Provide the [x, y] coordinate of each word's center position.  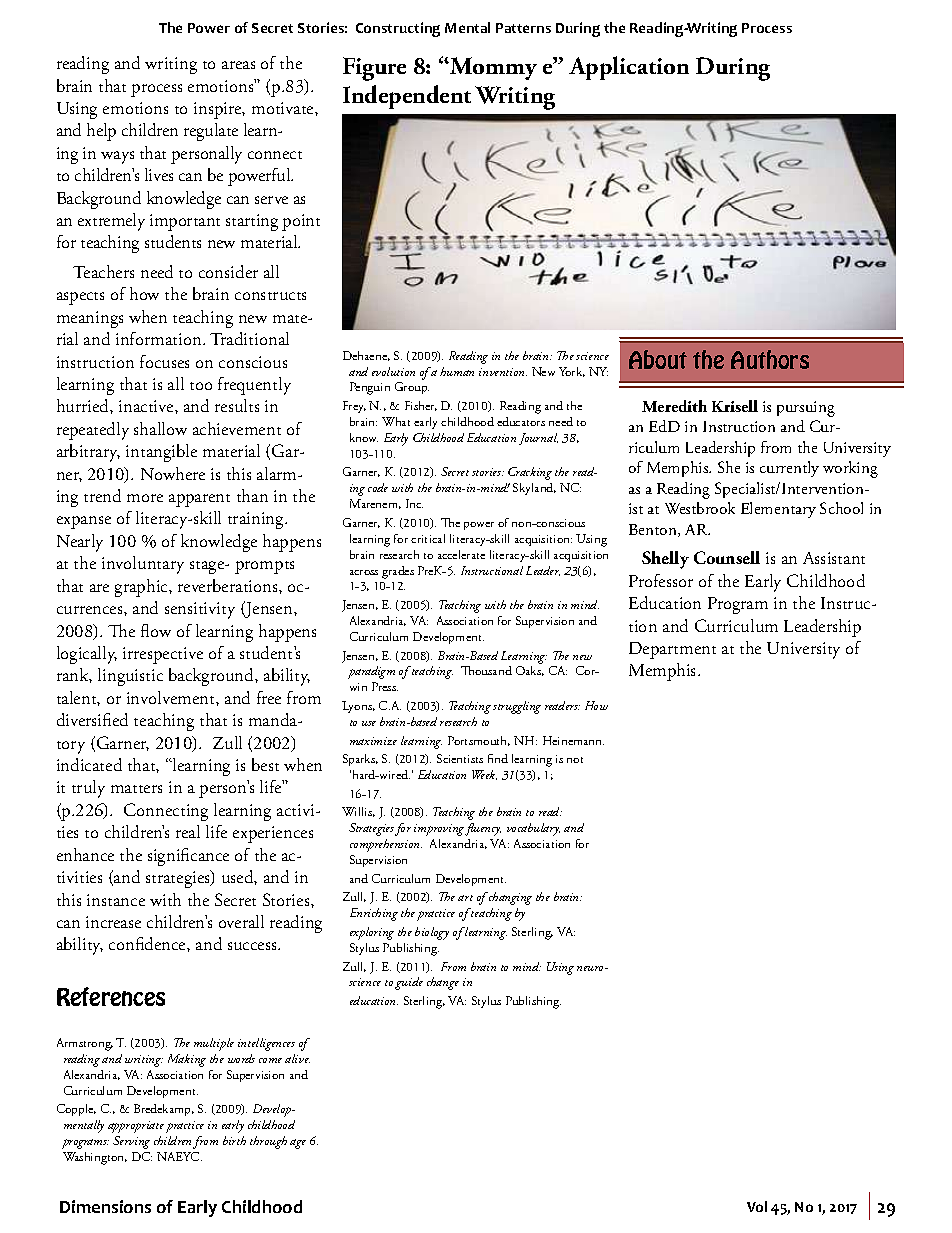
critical [428, 538]
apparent [199, 500]
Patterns [523, 28]
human [457, 371]
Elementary [778, 510]
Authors [770, 359]
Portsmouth [479, 741]
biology [432, 933]
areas [238, 65]
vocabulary [533, 829]
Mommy [492, 68]
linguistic [130, 677]
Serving [131, 1142]
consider [228, 271]
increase [113, 922]
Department [672, 650]
